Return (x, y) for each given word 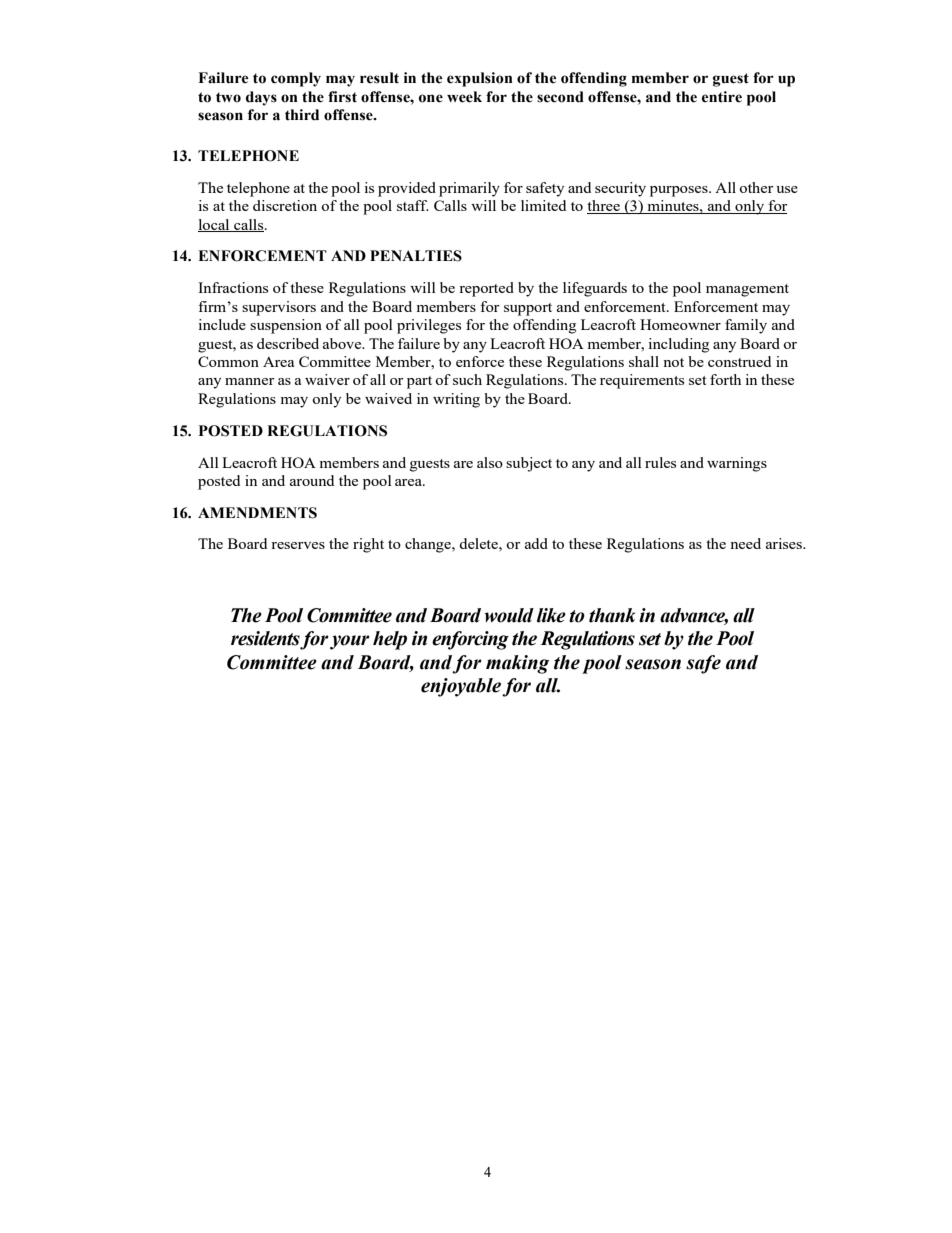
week (464, 97)
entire (722, 97)
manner (250, 381)
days (261, 98)
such (467, 379)
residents (266, 639)
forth (725, 379)
